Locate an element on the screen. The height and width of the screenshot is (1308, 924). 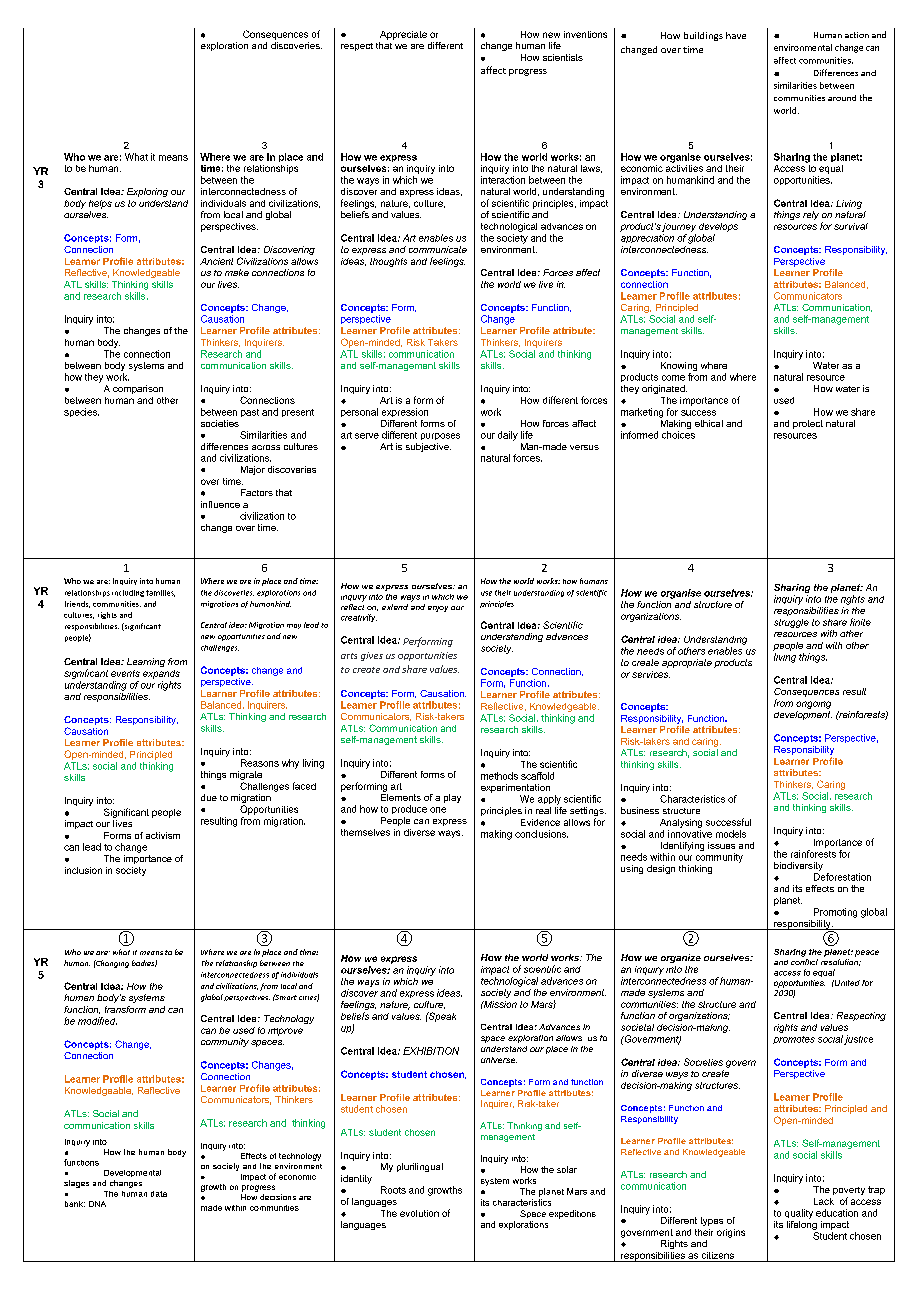
have is located at coordinates (736, 35).
